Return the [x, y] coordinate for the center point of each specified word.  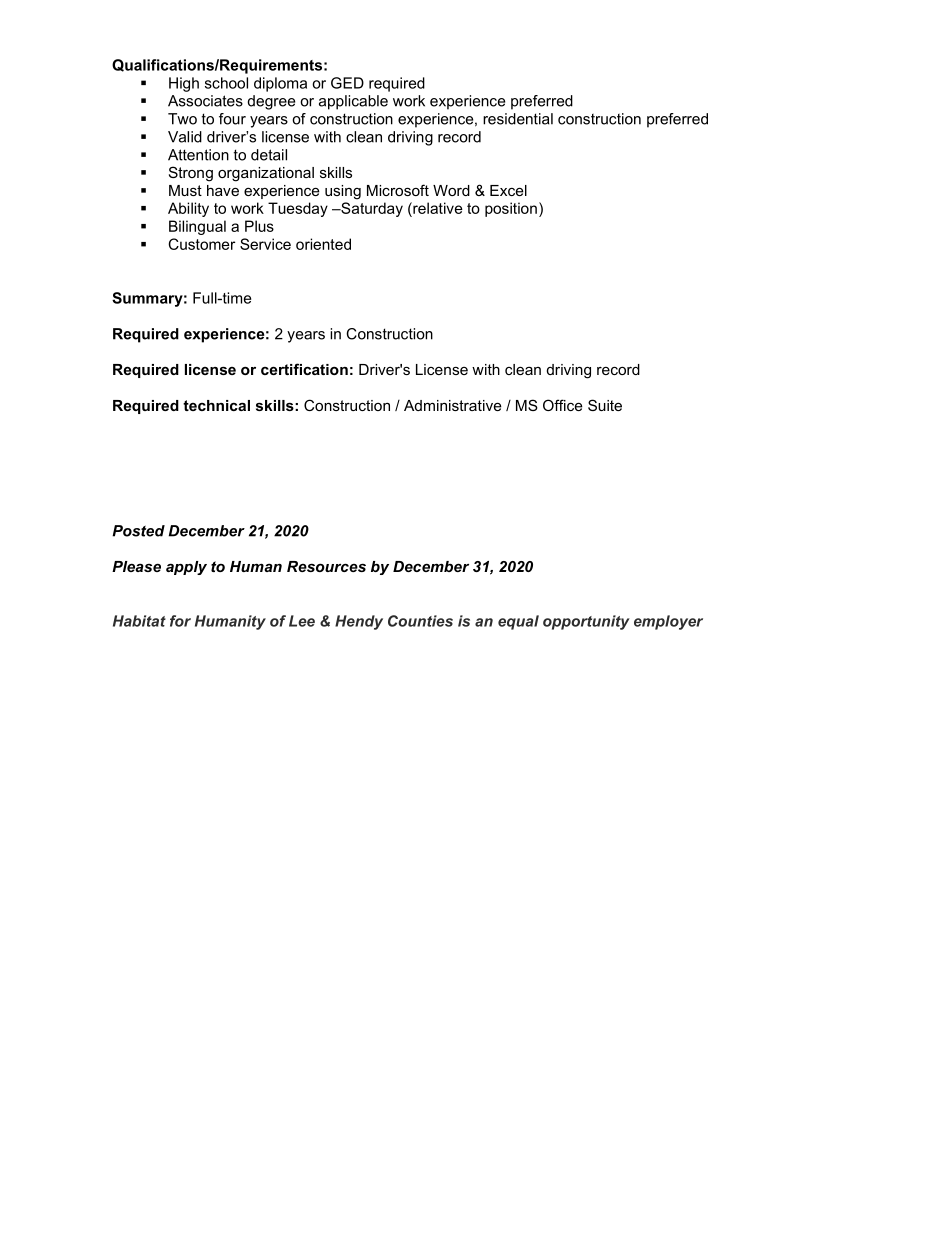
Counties [420, 621]
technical [216, 405]
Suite [605, 405]
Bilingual [197, 227]
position [511, 209]
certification [304, 369]
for [180, 621]
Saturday [371, 209]
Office [563, 405]
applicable [353, 102]
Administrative [453, 405]
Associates [205, 101]
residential [518, 119]
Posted [138, 531]
